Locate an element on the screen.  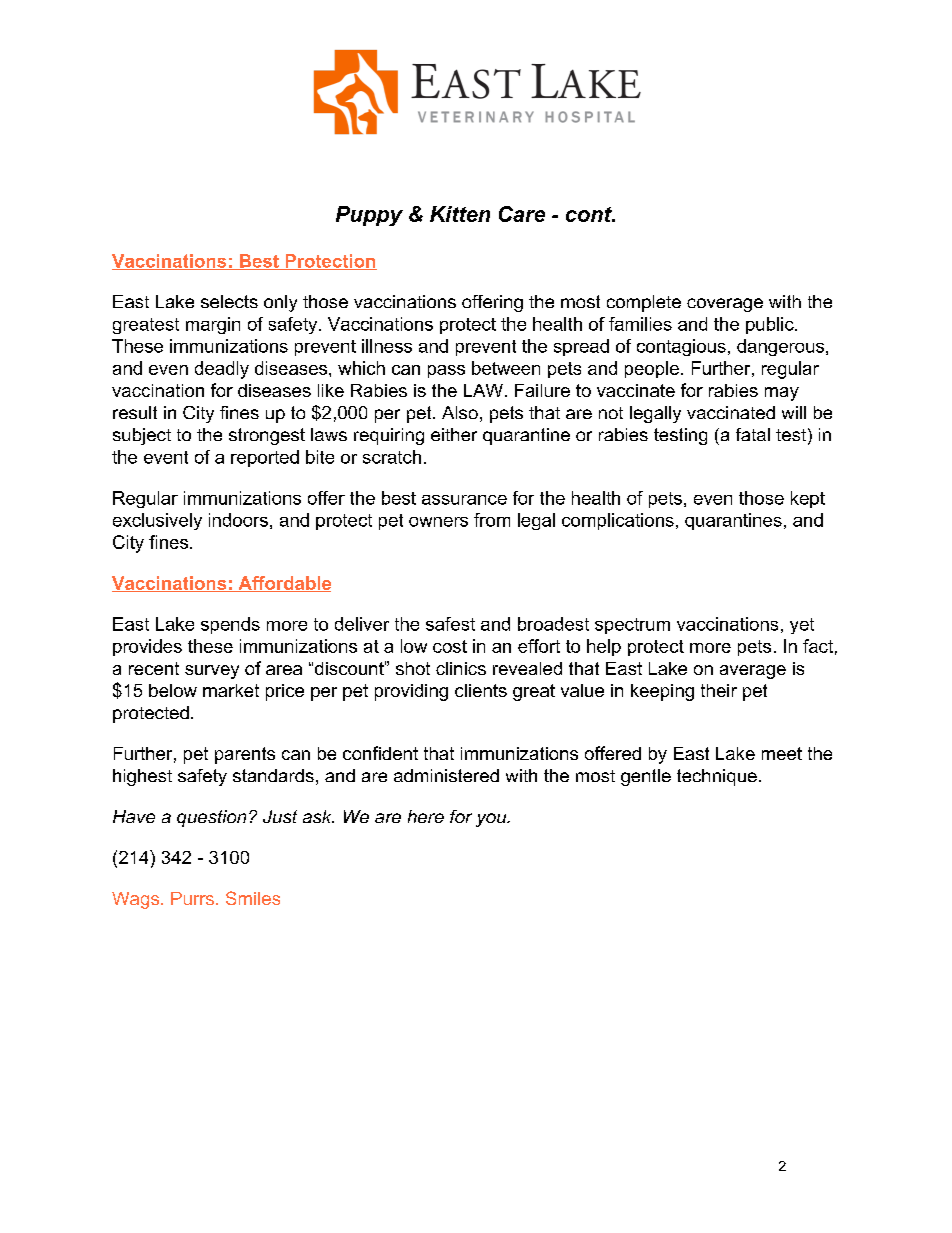
selects is located at coordinates (229, 301).
